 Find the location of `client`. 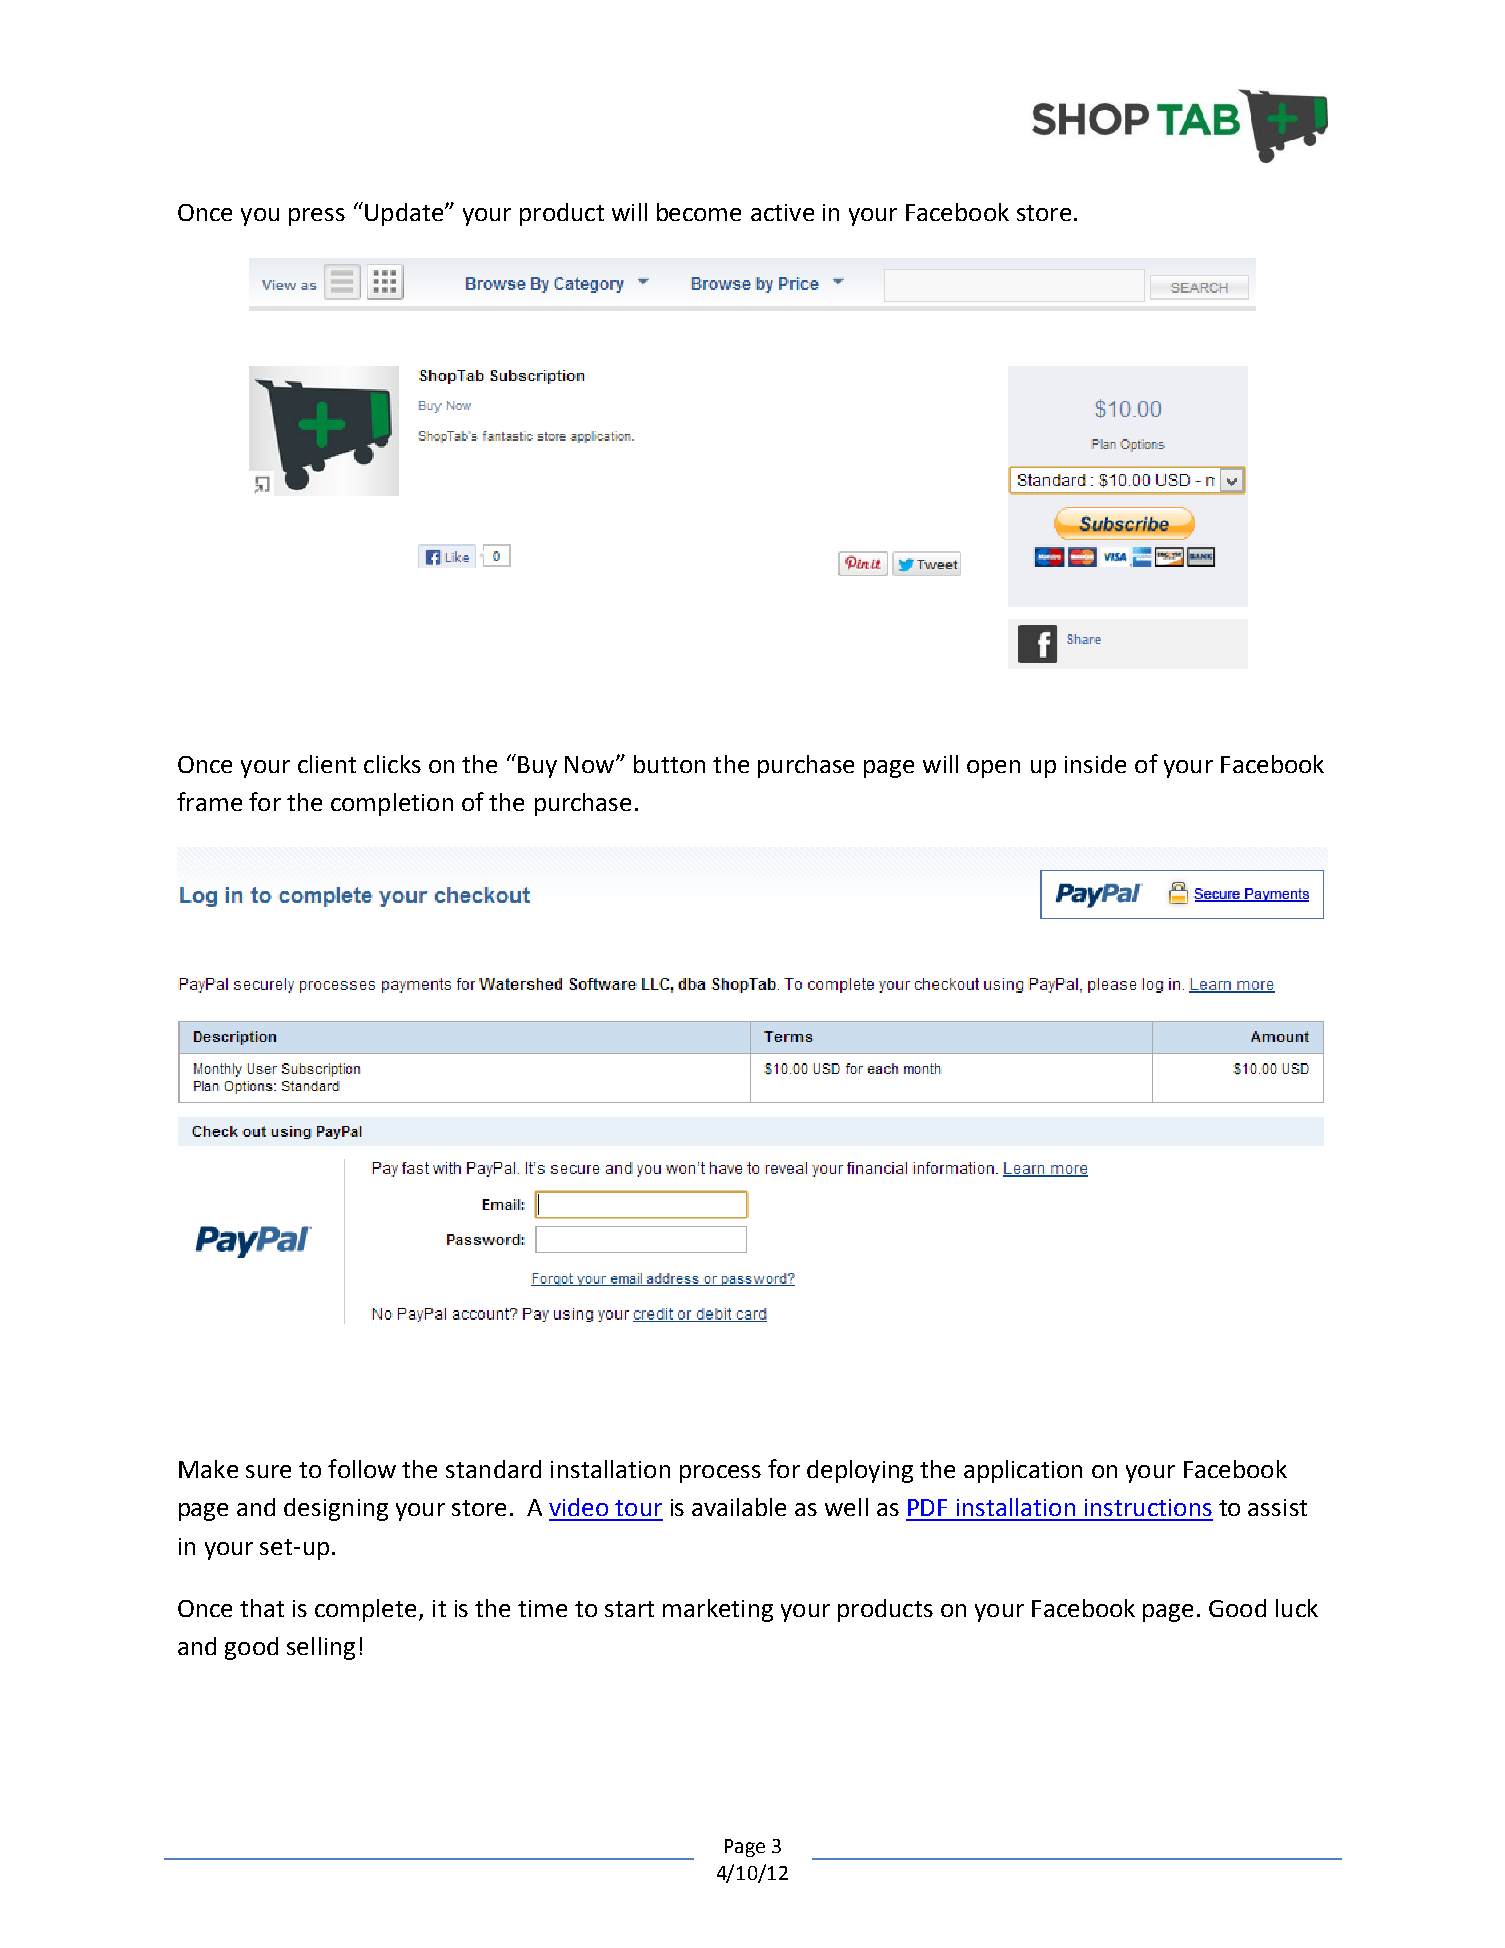

client is located at coordinates (327, 764).
